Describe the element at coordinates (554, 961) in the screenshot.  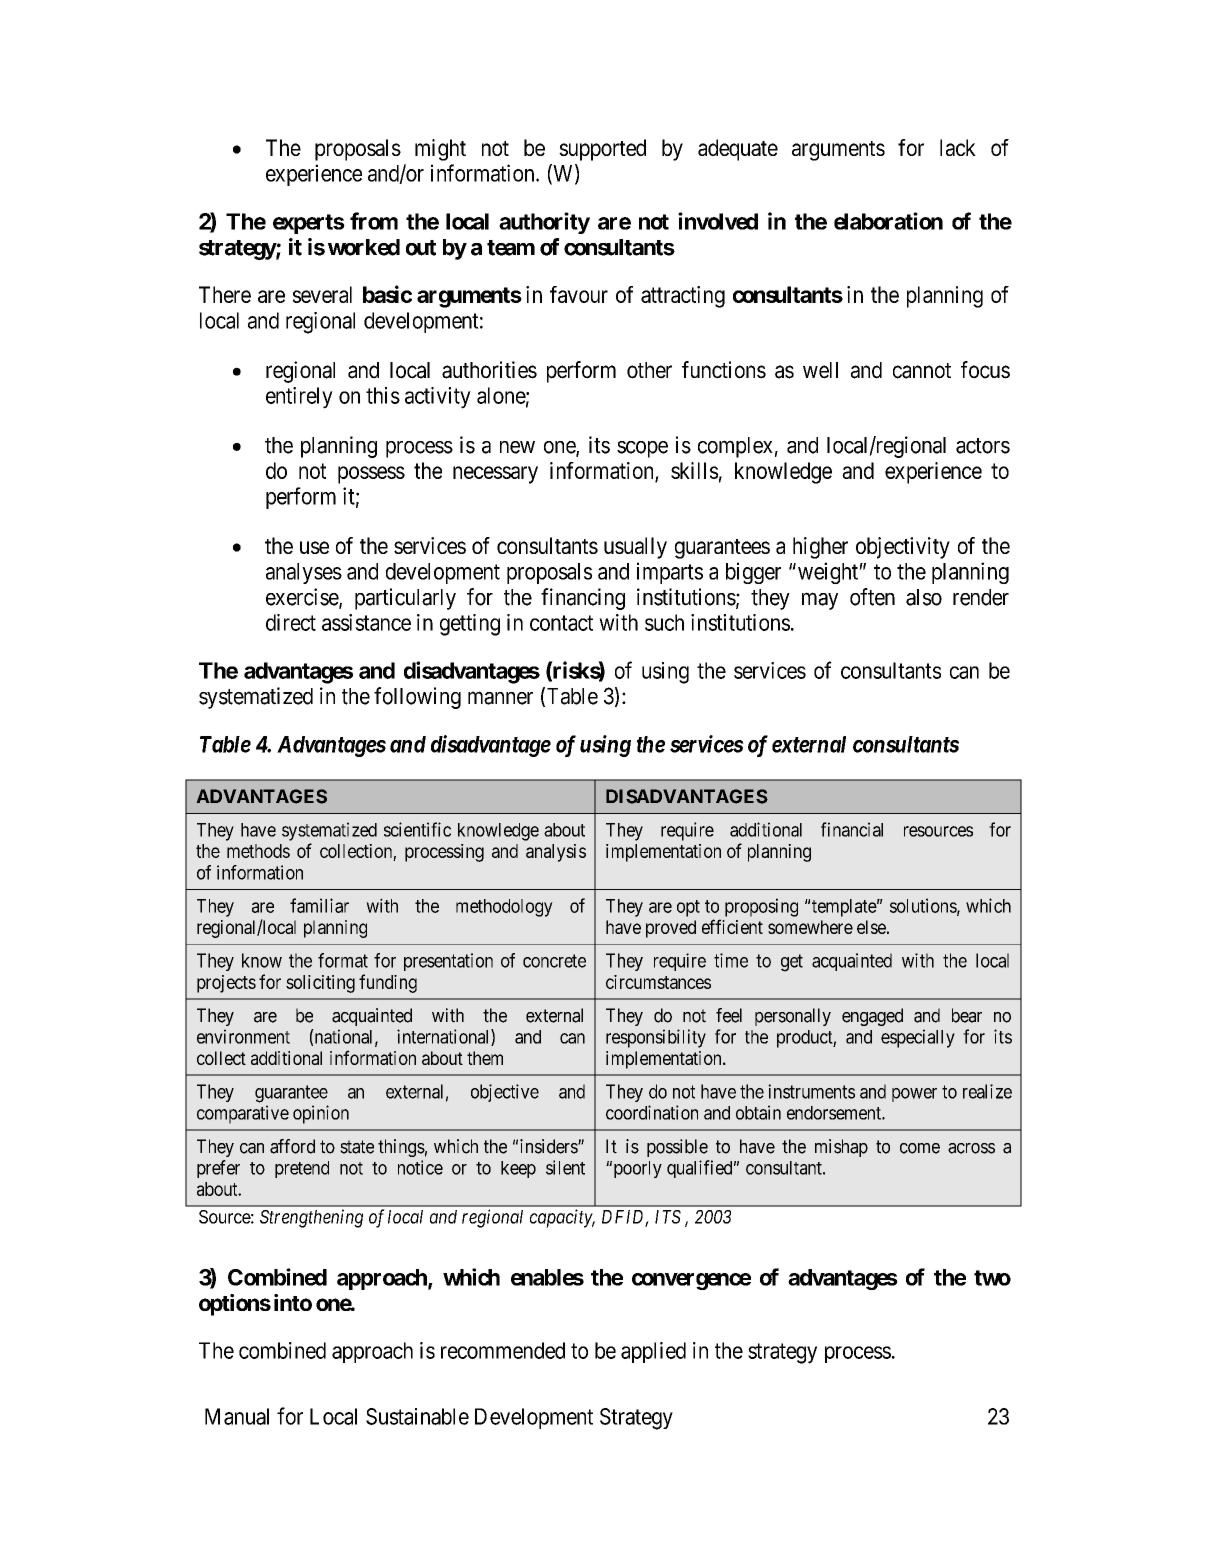
I see `concrete` at that location.
